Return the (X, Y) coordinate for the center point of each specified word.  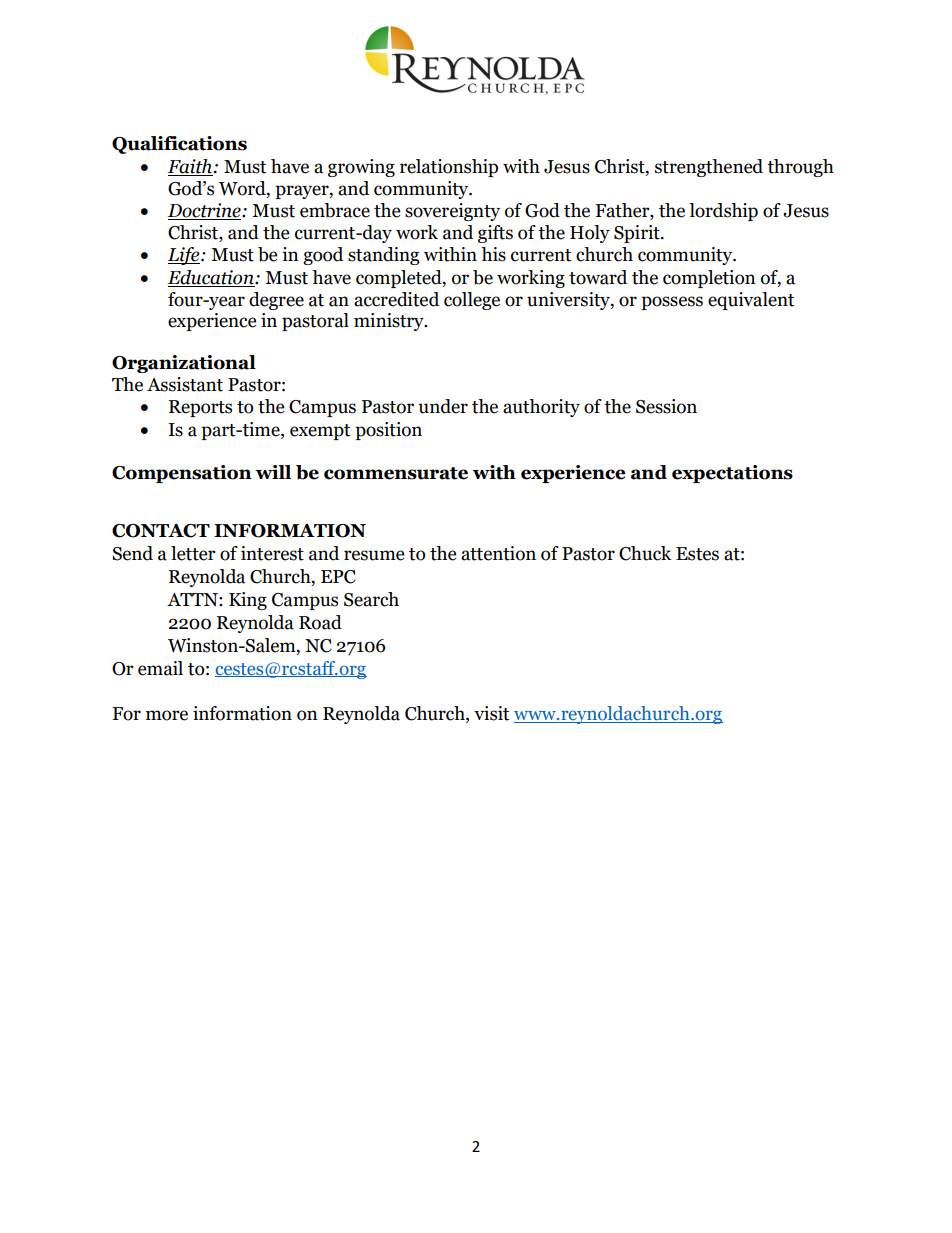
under (443, 406)
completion (709, 279)
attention (498, 553)
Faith (190, 167)
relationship (449, 168)
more (167, 715)
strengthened (709, 168)
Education (211, 278)
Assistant (185, 384)
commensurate (396, 473)
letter (193, 553)
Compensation (182, 474)
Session (666, 406)
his (493, 254)
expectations (732, 474)
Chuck (645, 553)
